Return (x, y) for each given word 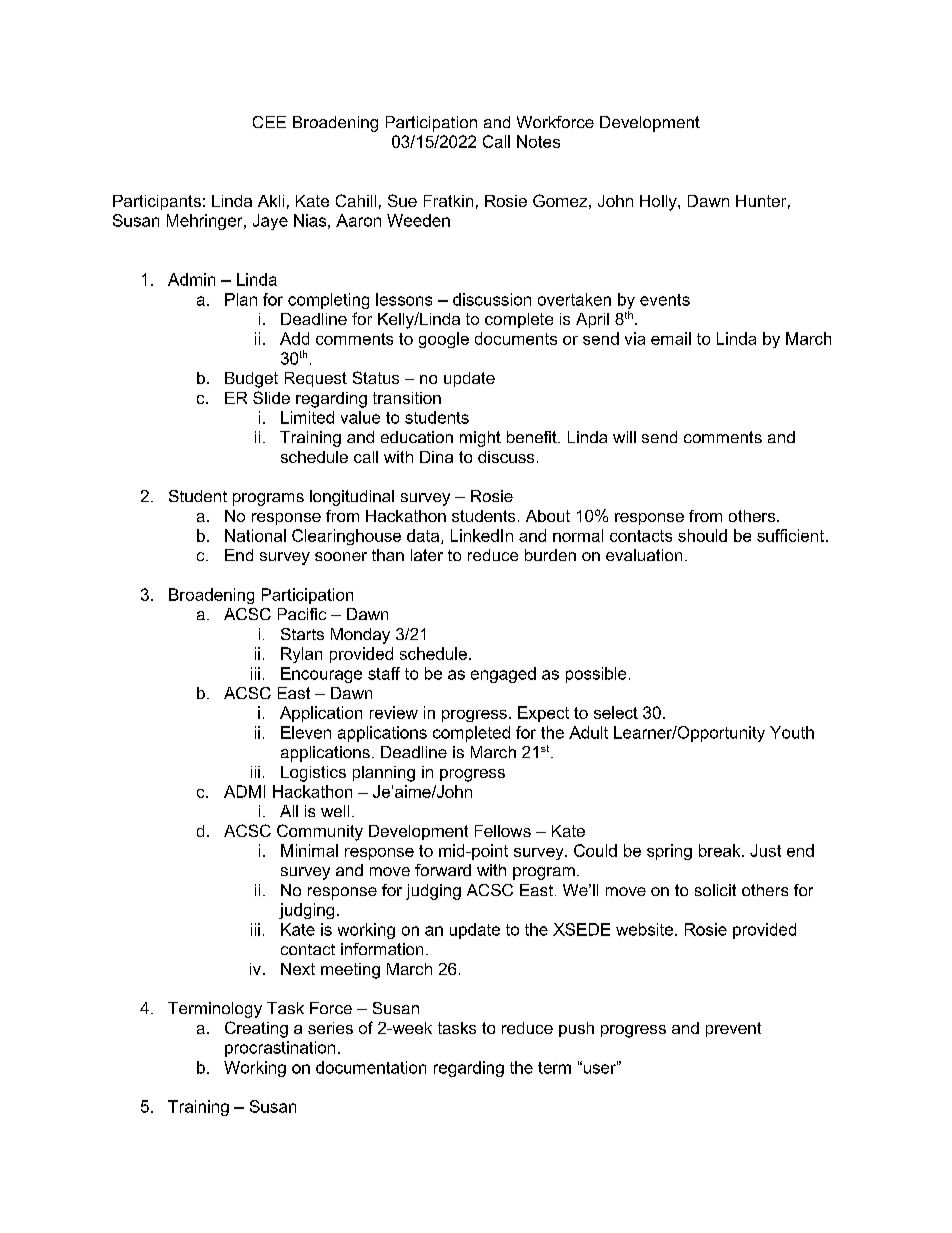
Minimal (309, 850)
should (702, 535)
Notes (538, 141)
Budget (251, 380)
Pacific (302, 614)
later (427, 555)
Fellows (503, 831)
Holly (659, 203)
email (671, 338)
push (576, 1029)
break (721, 850)
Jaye (270, 222)
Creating (256, 1029)
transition (407, 398)
